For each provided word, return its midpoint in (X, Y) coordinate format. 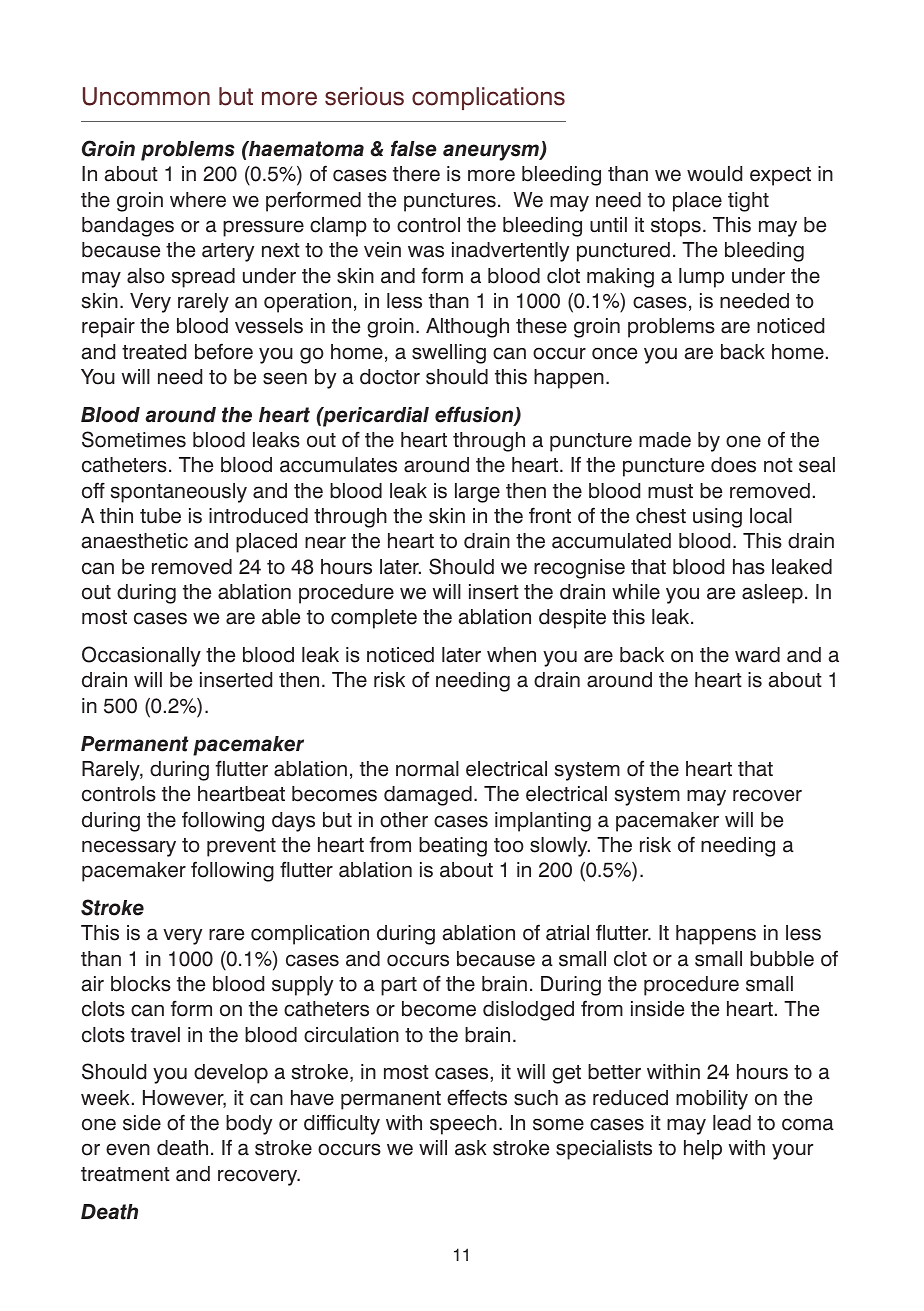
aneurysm (492, 152)
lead (732, 1123)
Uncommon (146, 96)
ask (470, 1148)
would (714, 174)
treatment (125, 1174)
